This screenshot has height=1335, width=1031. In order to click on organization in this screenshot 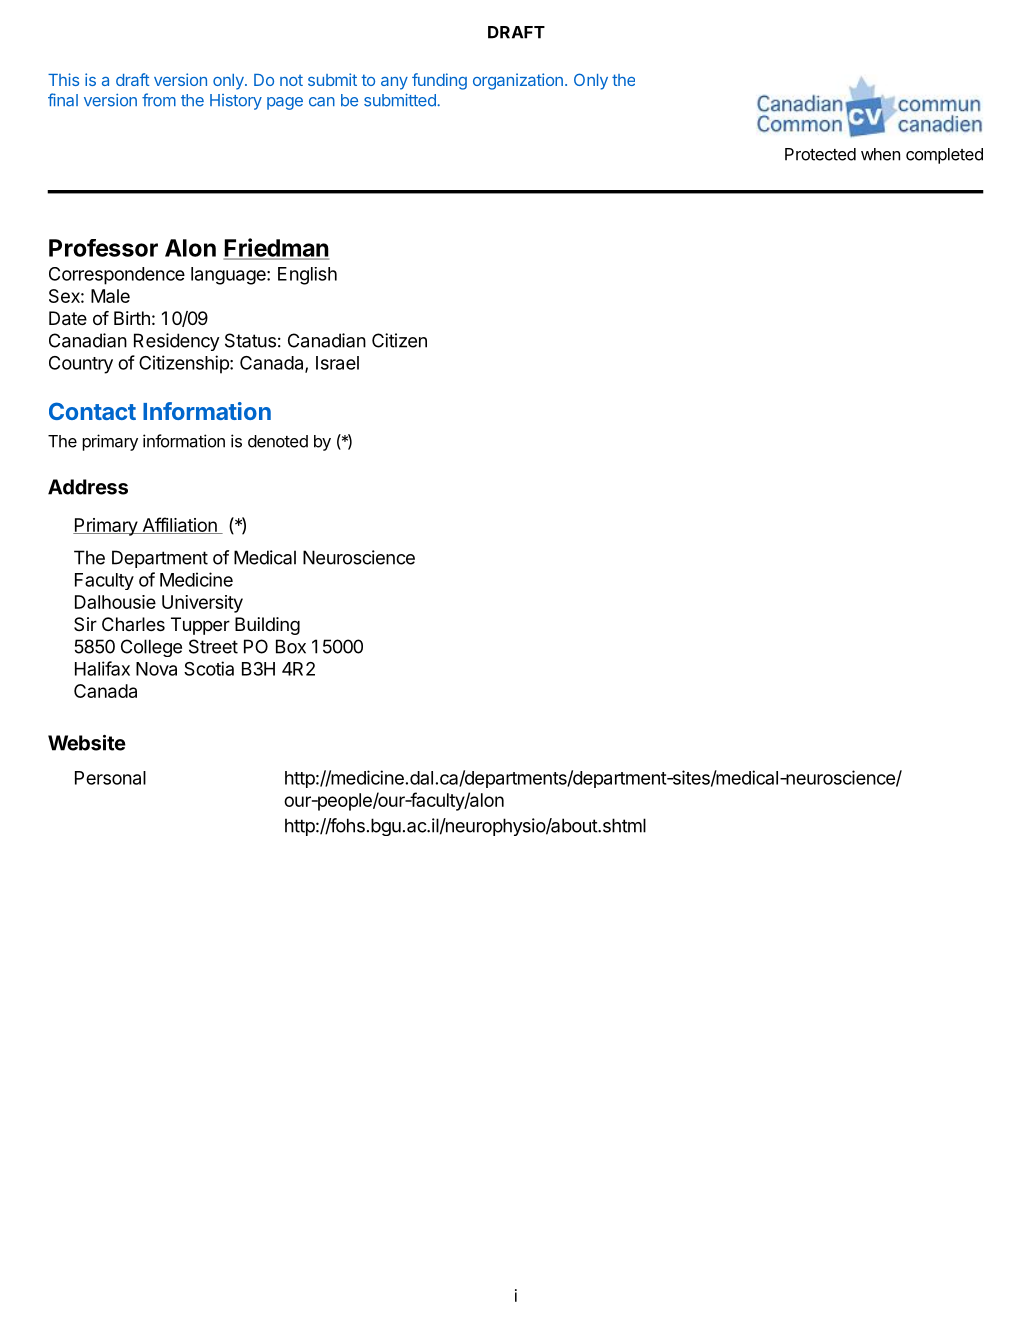, I will do `click(518, 81)`.
